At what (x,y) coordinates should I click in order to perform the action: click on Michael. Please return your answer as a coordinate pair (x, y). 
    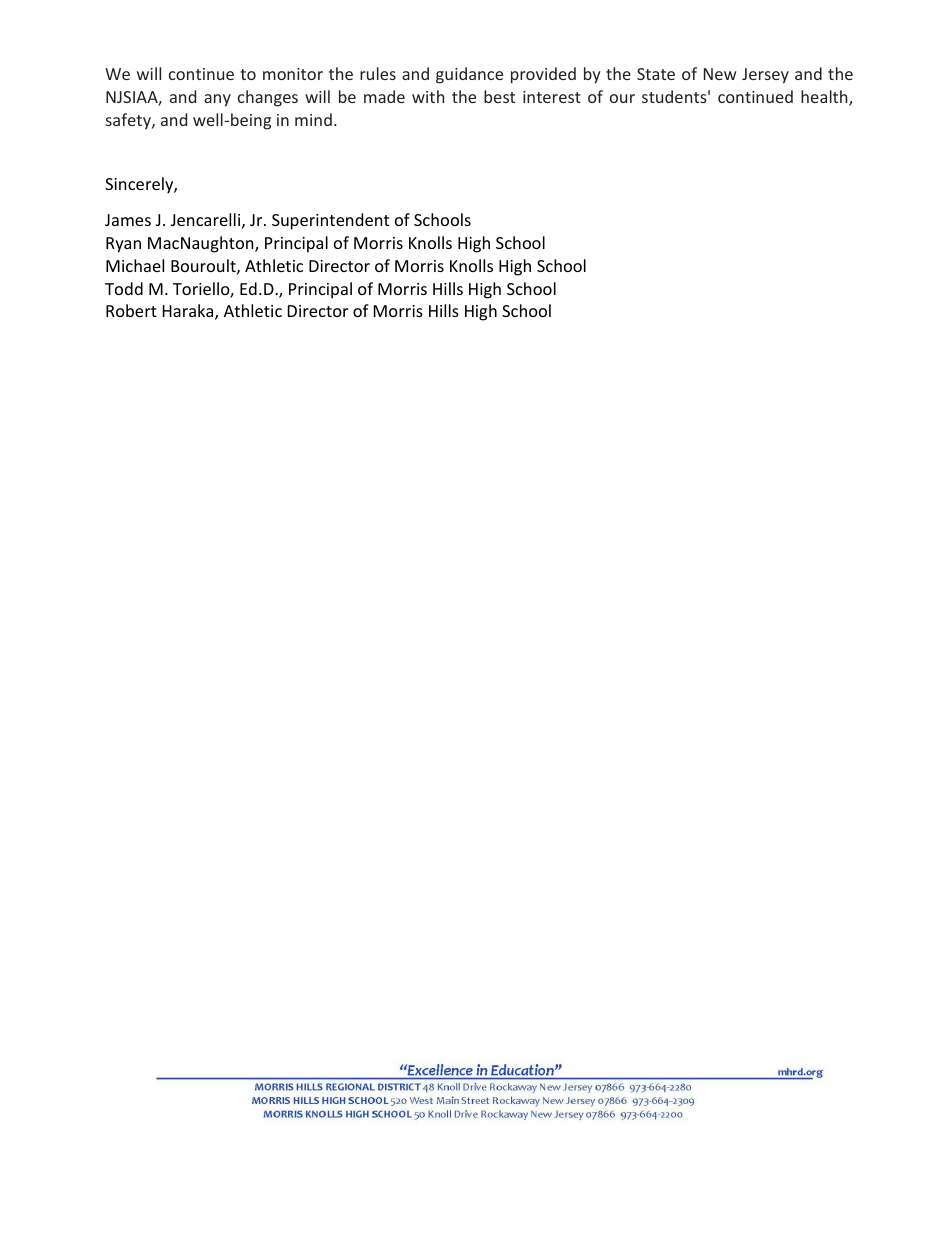
    Looking at the image, I should click on (135, 265).
